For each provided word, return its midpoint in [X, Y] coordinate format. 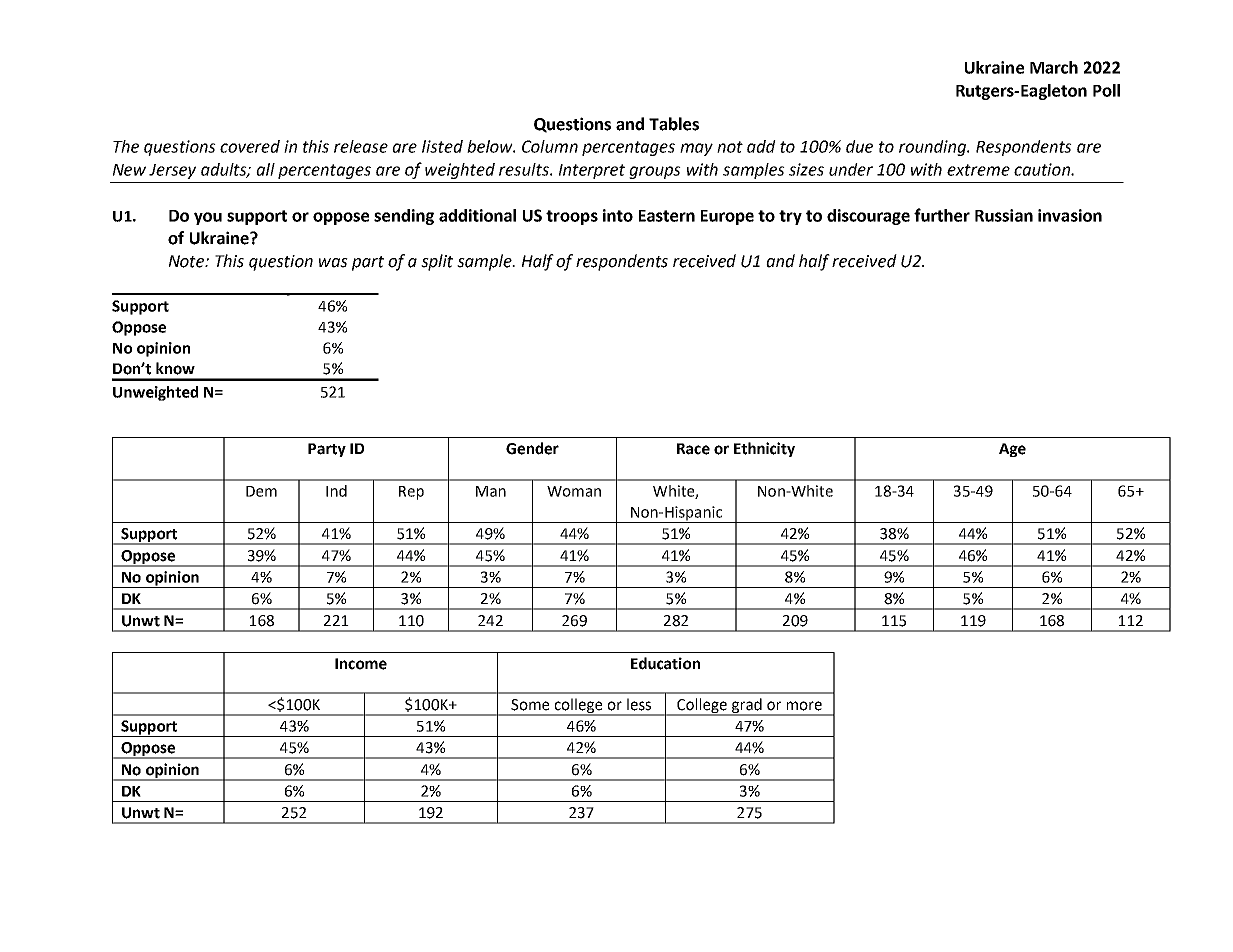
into [618, 215]
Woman [574, 491]
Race [693, 449]
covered [250, 146]
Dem [261, 491]
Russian [1004, 215]
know [175, 368]
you [208, 218]
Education [665, 663]
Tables [674, 124]
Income [361, 664]
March [1054, 67]
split [437, 262]
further [942, 215]
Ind [336, 491]
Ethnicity [764, 449]
